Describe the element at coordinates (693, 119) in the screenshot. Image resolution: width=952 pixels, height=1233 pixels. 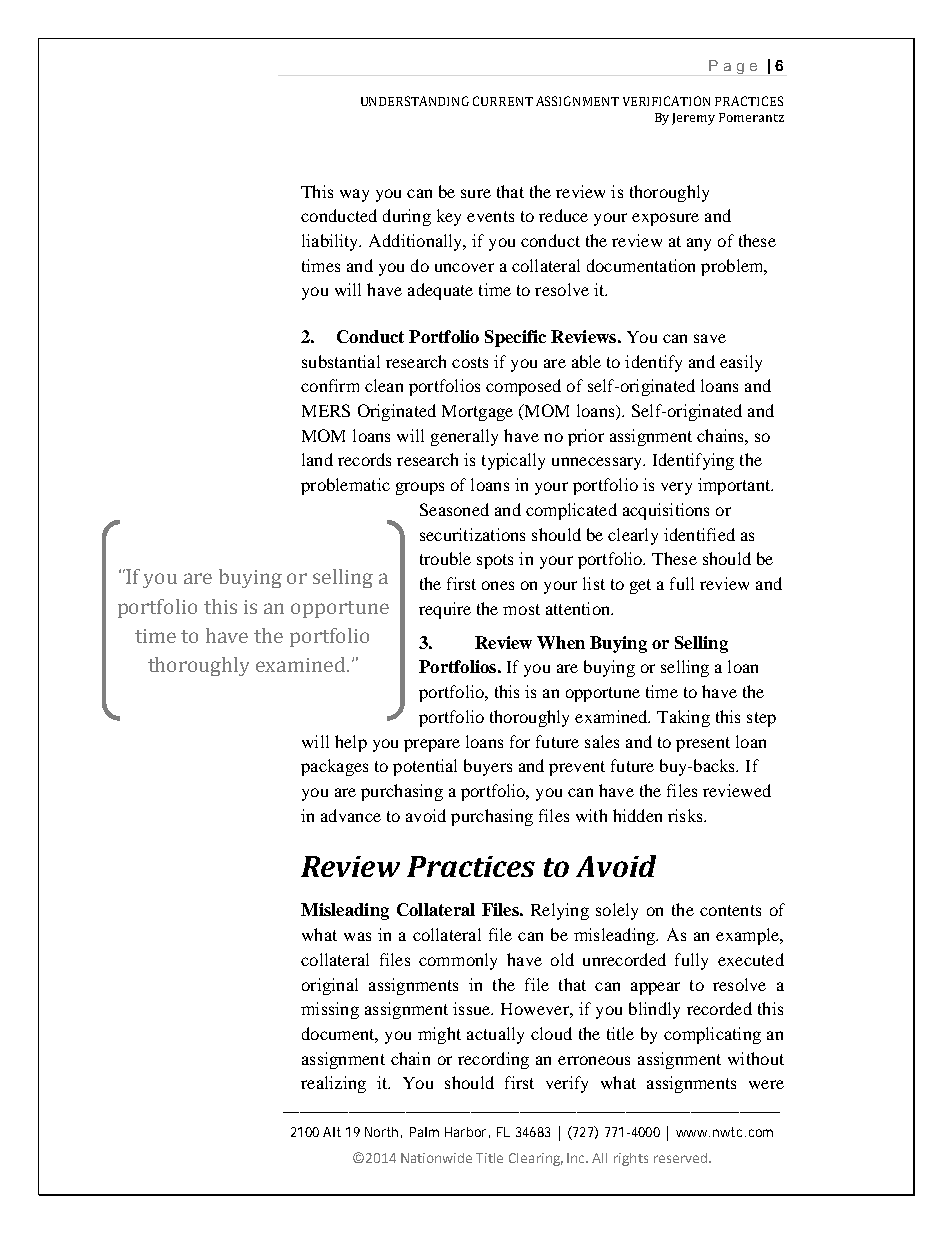
I see `Jeremy` at that location.
